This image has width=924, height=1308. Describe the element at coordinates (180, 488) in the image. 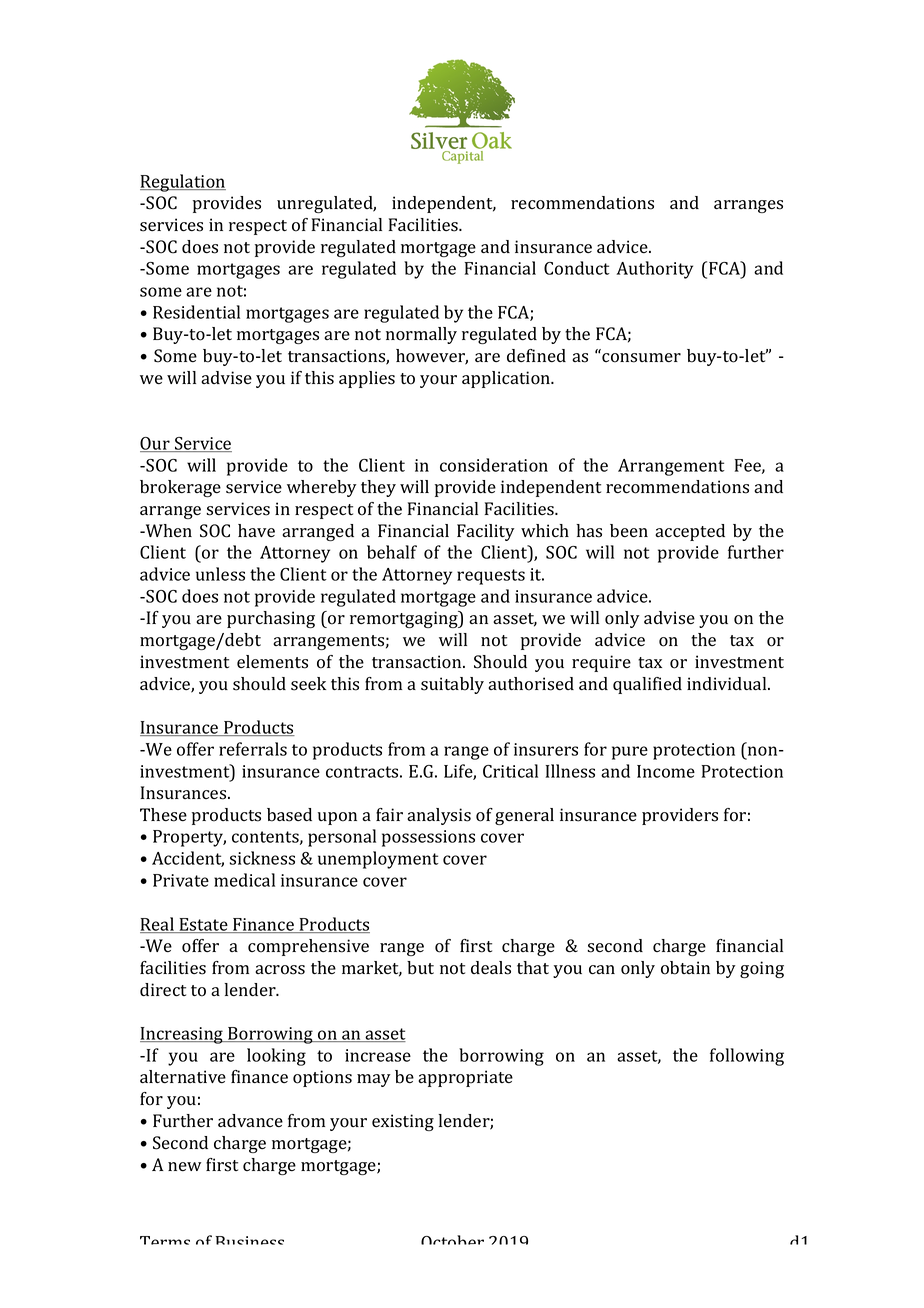

I see `brokerage` at that location.
